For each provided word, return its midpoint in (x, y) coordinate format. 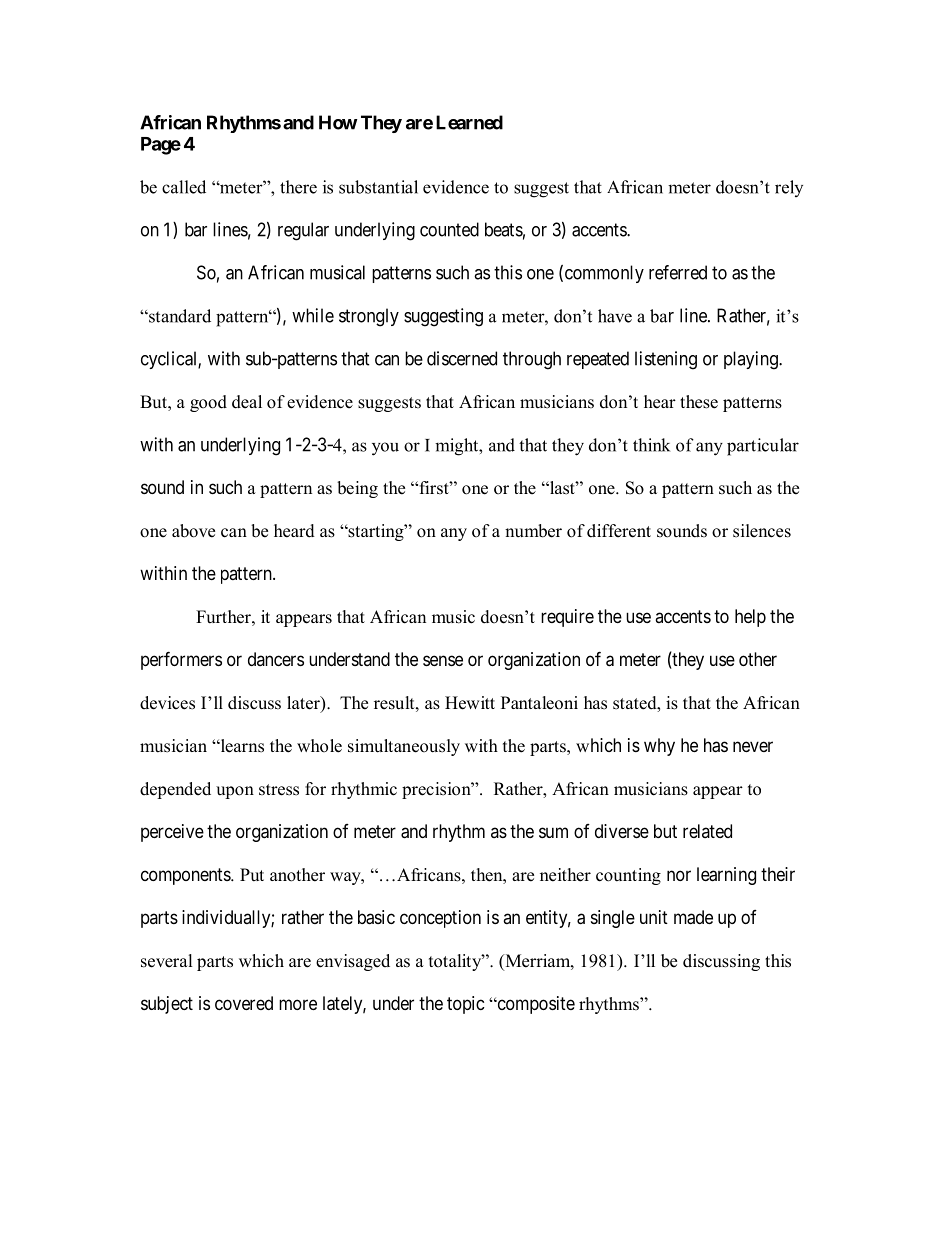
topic (466, 1005)
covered (244, 1003)
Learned (469, 122)
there (298, 187)
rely (789, 188)
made (693, 917)
